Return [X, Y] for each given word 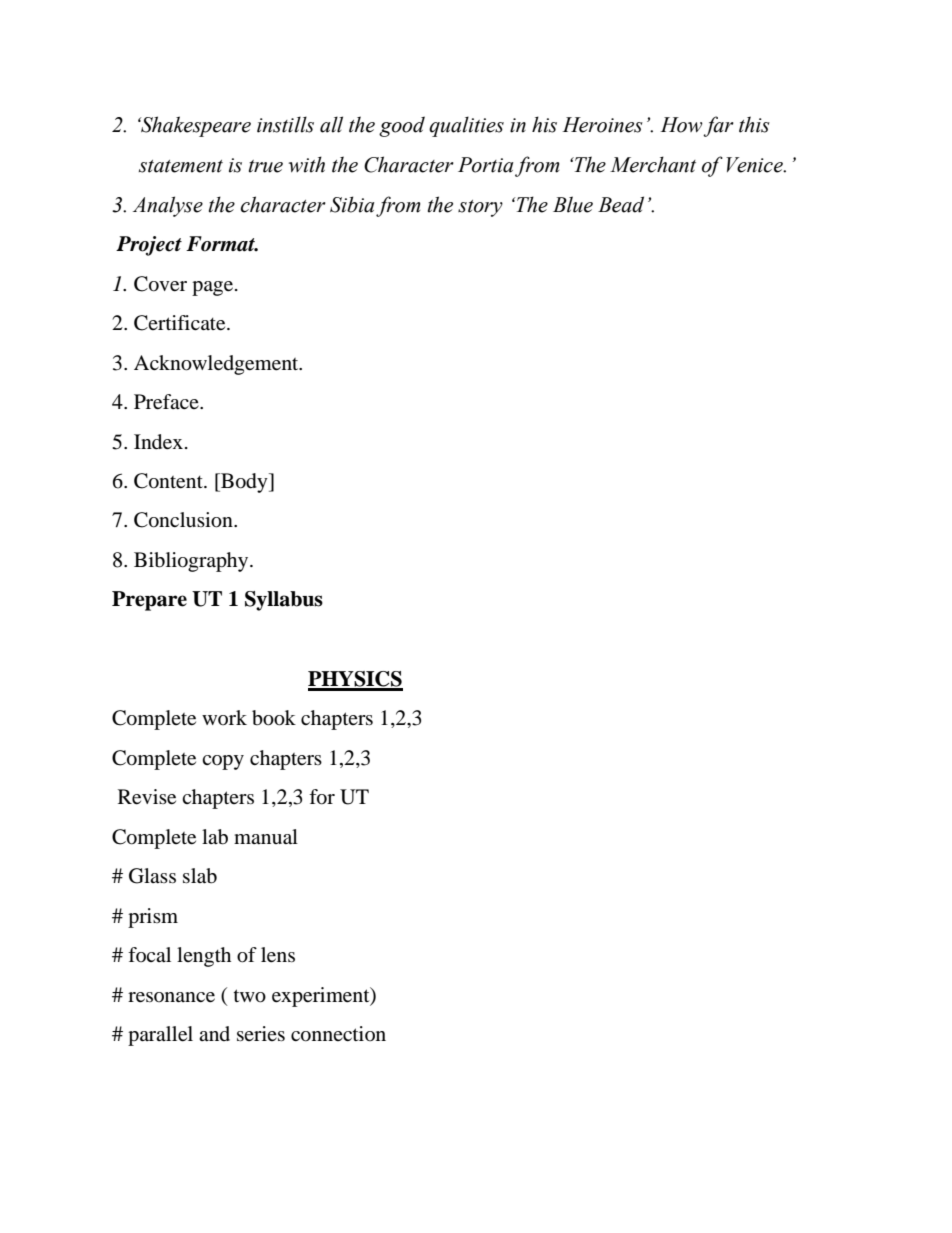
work [224, 717]
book [274, 718]
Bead [621, 204]
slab [200, 876]
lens [278, 955]
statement [181, 166]
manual [266, 837]
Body [244, 483]
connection [338, 1034]
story [480, 208]
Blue [573, 204]
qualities [466, 126]
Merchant [653, 164]
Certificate [181, 323]
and [214, 1033]
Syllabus [284, 601]
